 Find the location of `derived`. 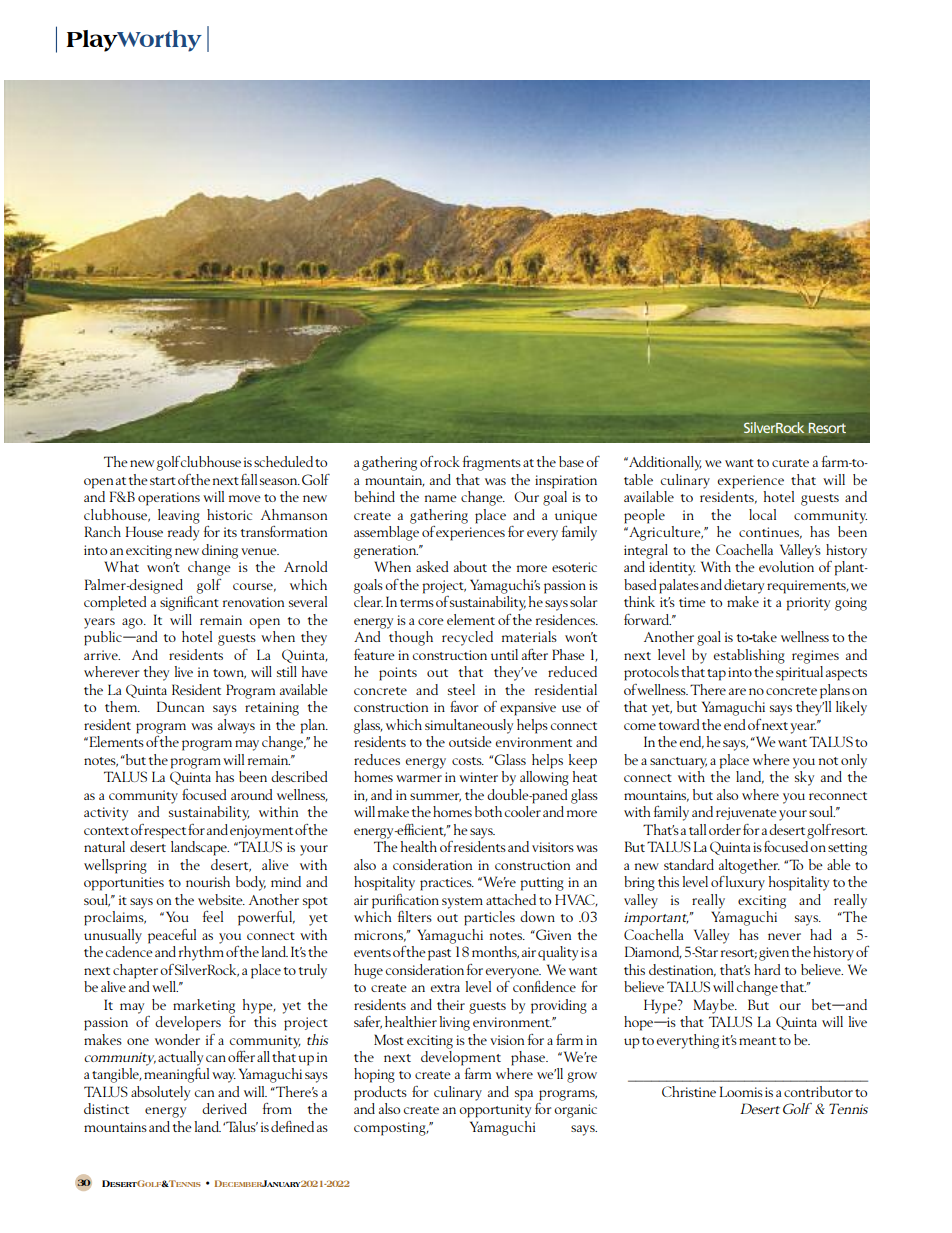

derived is located at coordinates (224, 1108).
